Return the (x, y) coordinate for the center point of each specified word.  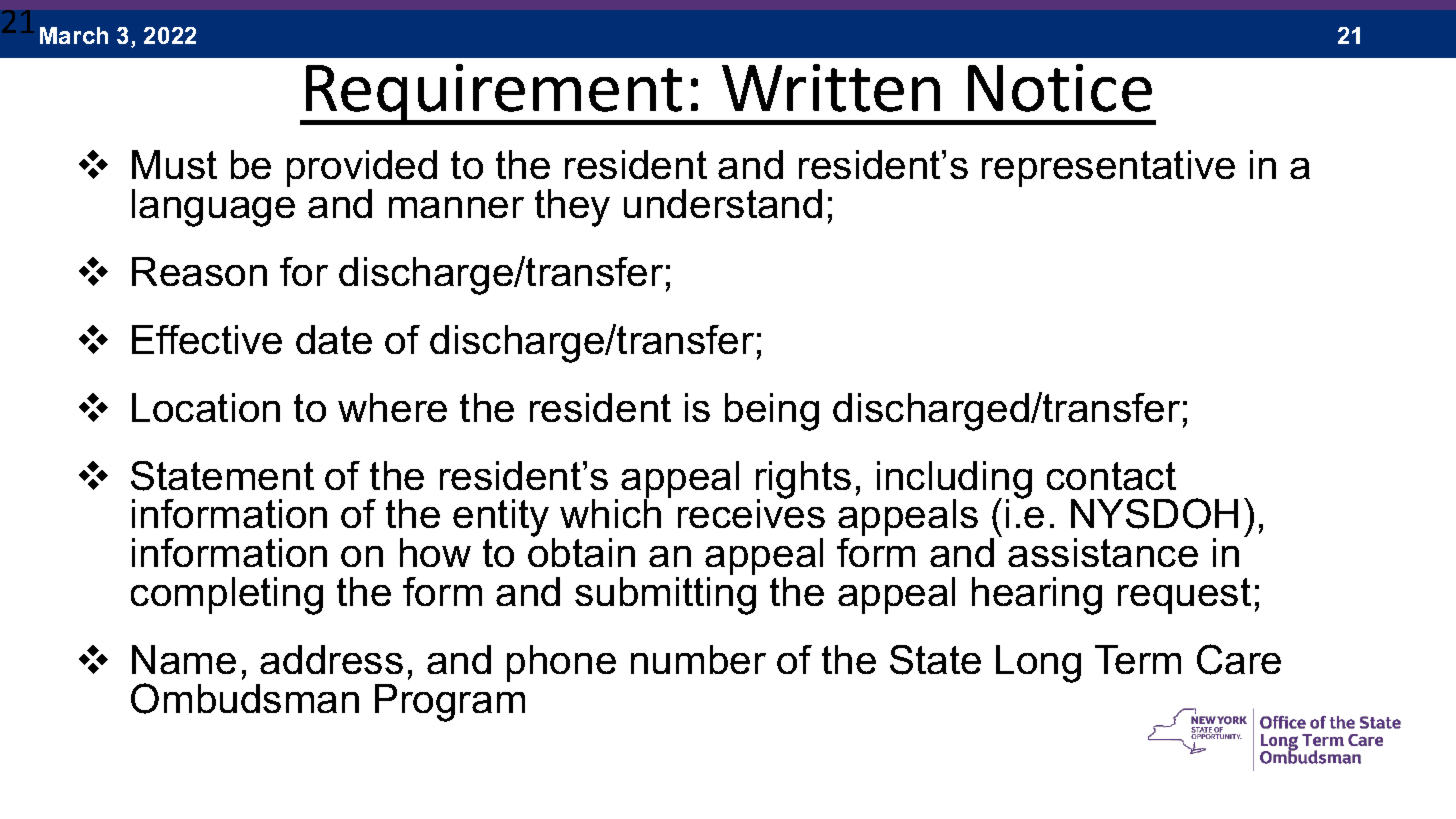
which (610, 512)
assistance (1103, 552)
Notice (1060, 88)
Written (831, 88)
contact (1111, 476)
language (213, 208)
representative (1108, 168)
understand (723, 203)
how (435, 552)
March (74, 35)
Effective (207, 339)
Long (1038, 664)
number (698, 659)
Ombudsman (245, 698)
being (772, 412)
